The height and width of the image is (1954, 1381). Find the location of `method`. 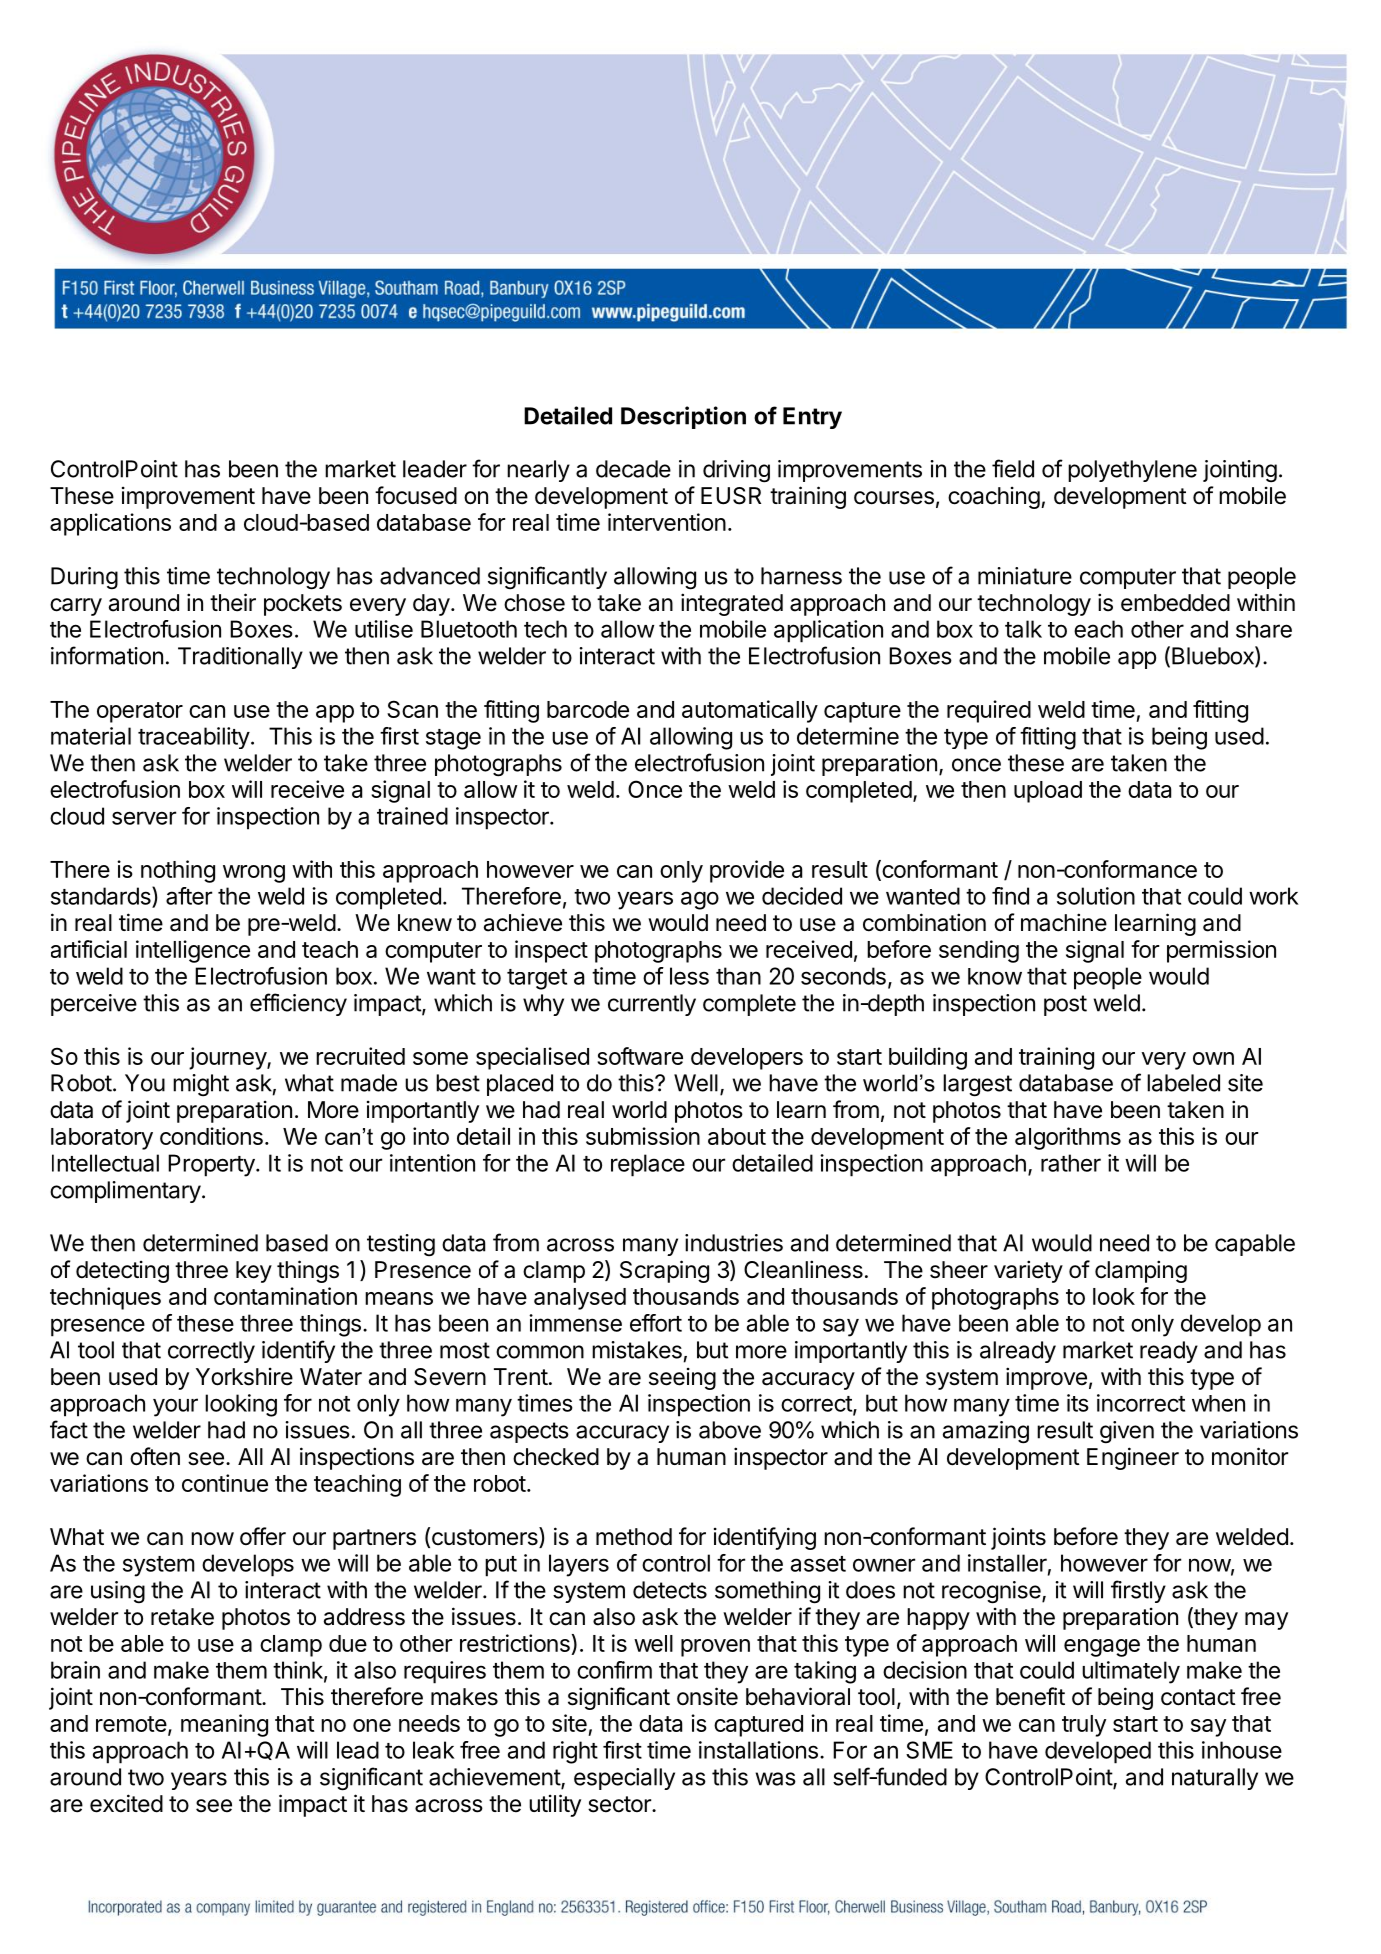

method is located at coordinates (634, 1537).
